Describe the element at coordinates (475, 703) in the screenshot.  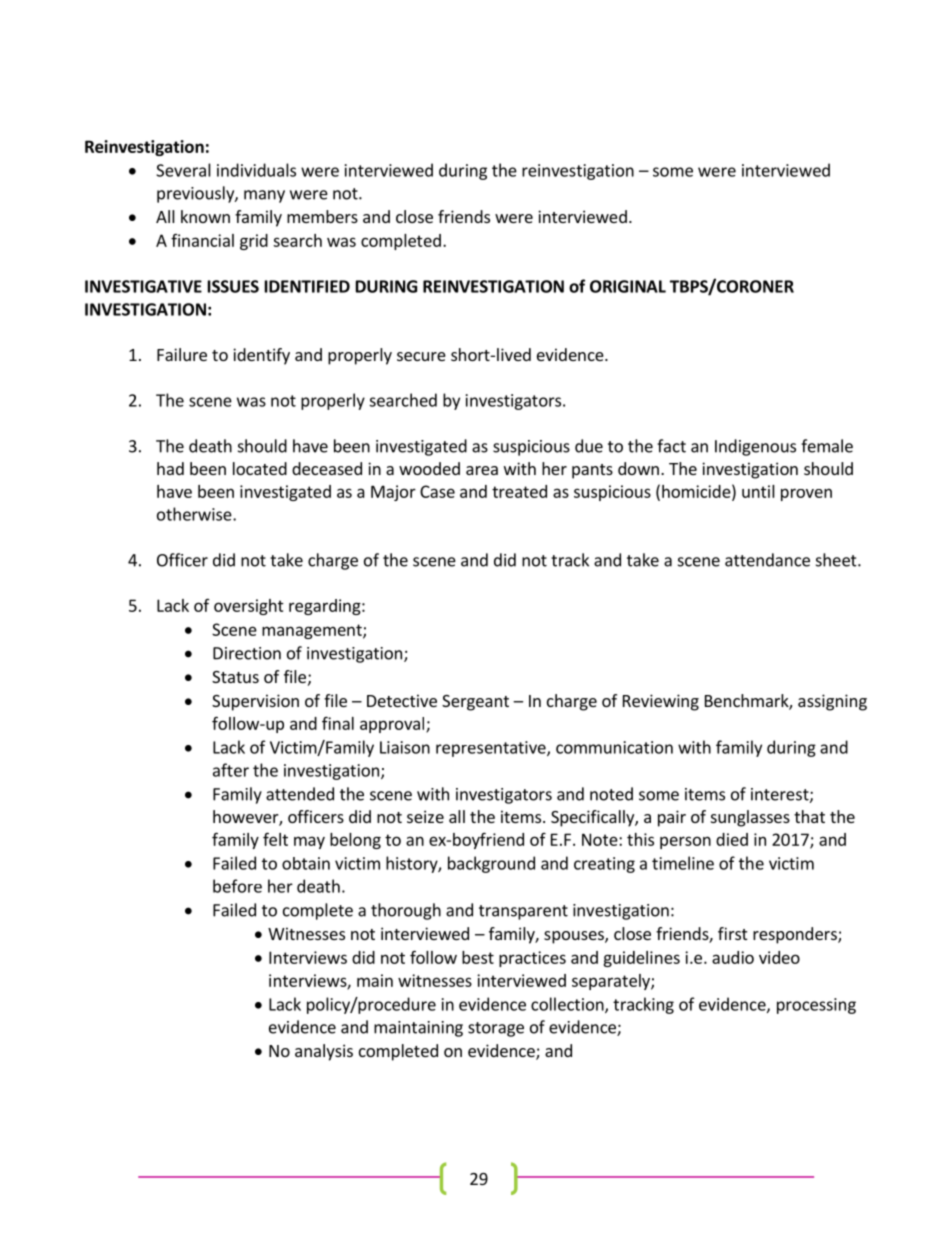
I see `Sergeant` at that location.
